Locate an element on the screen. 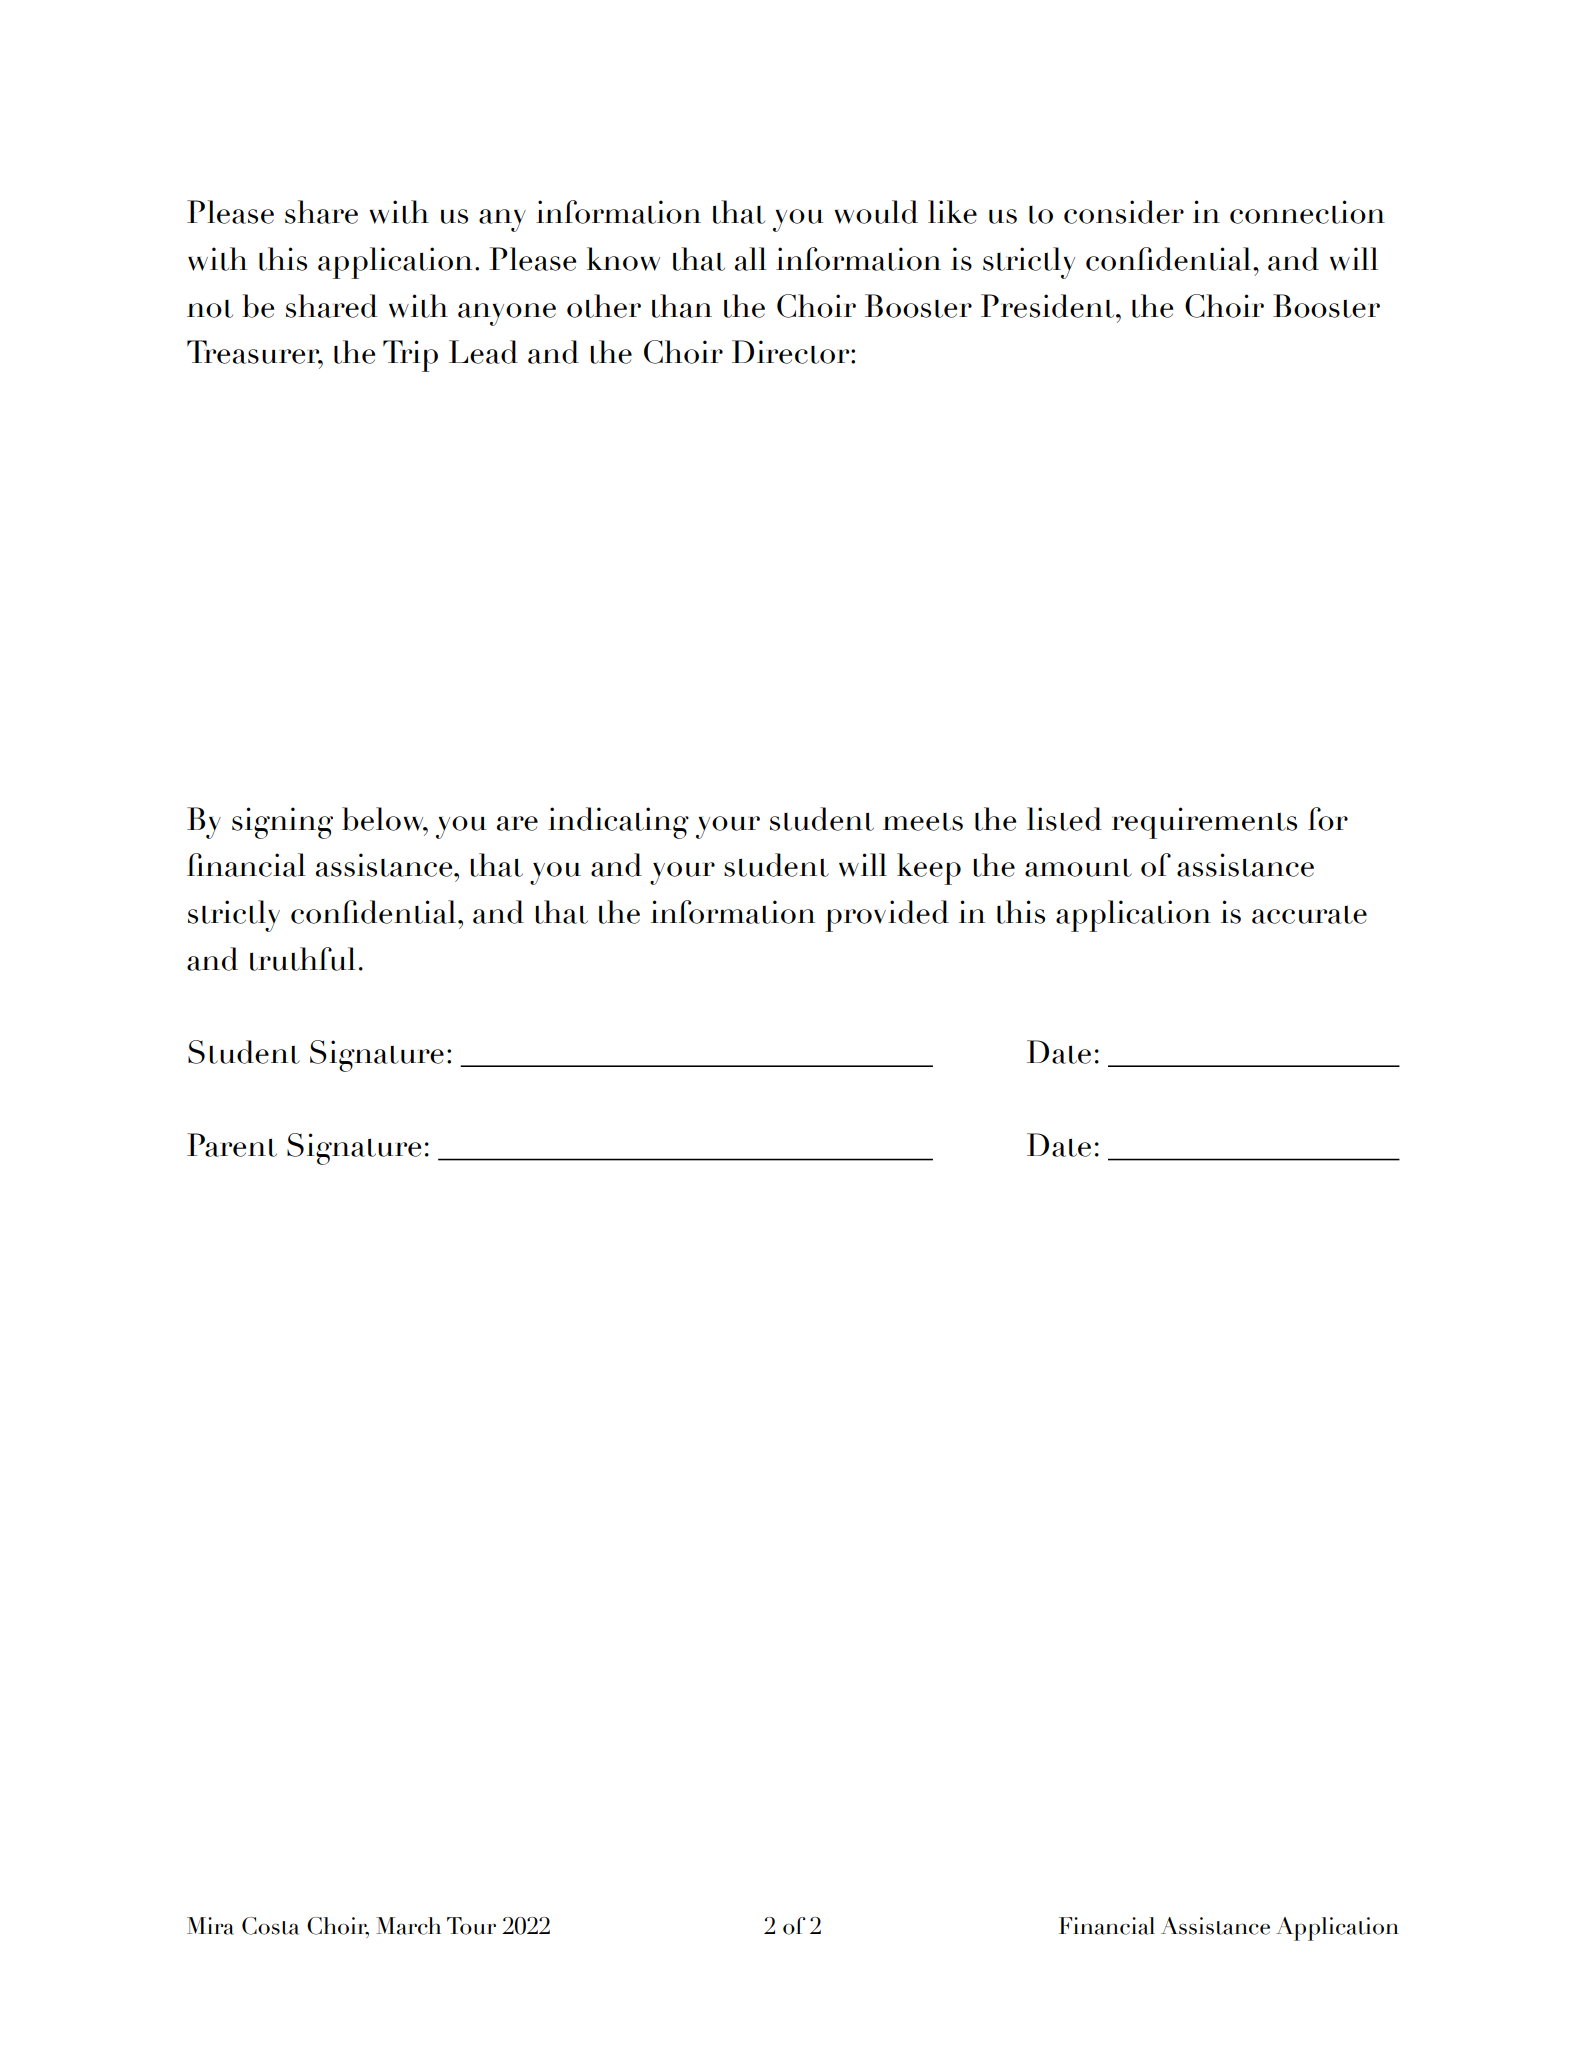 The width and height of the screenshot is (1586, 2053). truthful is located at coordinates (302, 959).
